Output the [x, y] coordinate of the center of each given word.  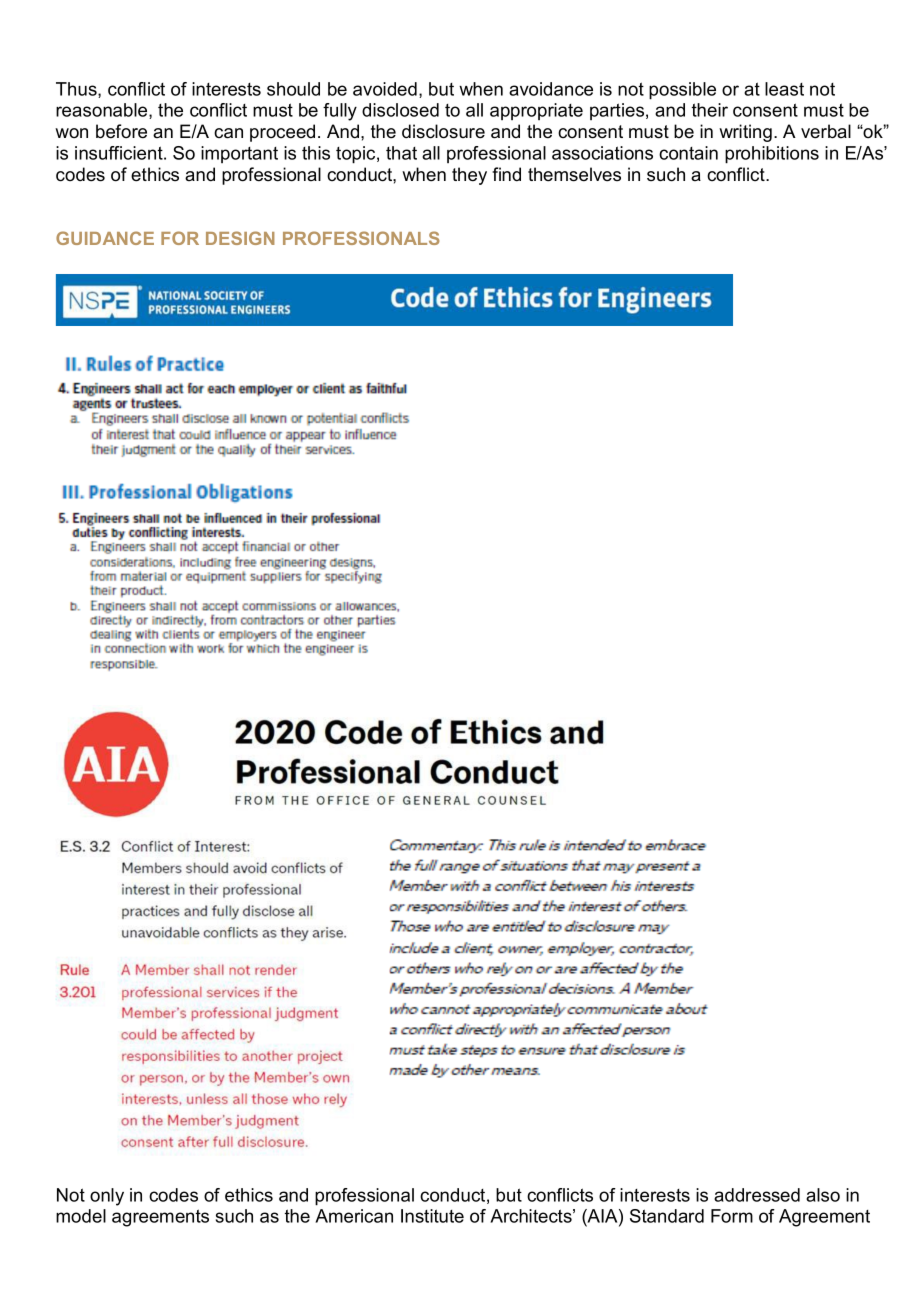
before [121, 131]
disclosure [443, 131]
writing [745, 133]
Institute [432, 1216]
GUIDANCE [105, 238]
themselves [574, 174]
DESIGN [240, 238]
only [107, 1197]
